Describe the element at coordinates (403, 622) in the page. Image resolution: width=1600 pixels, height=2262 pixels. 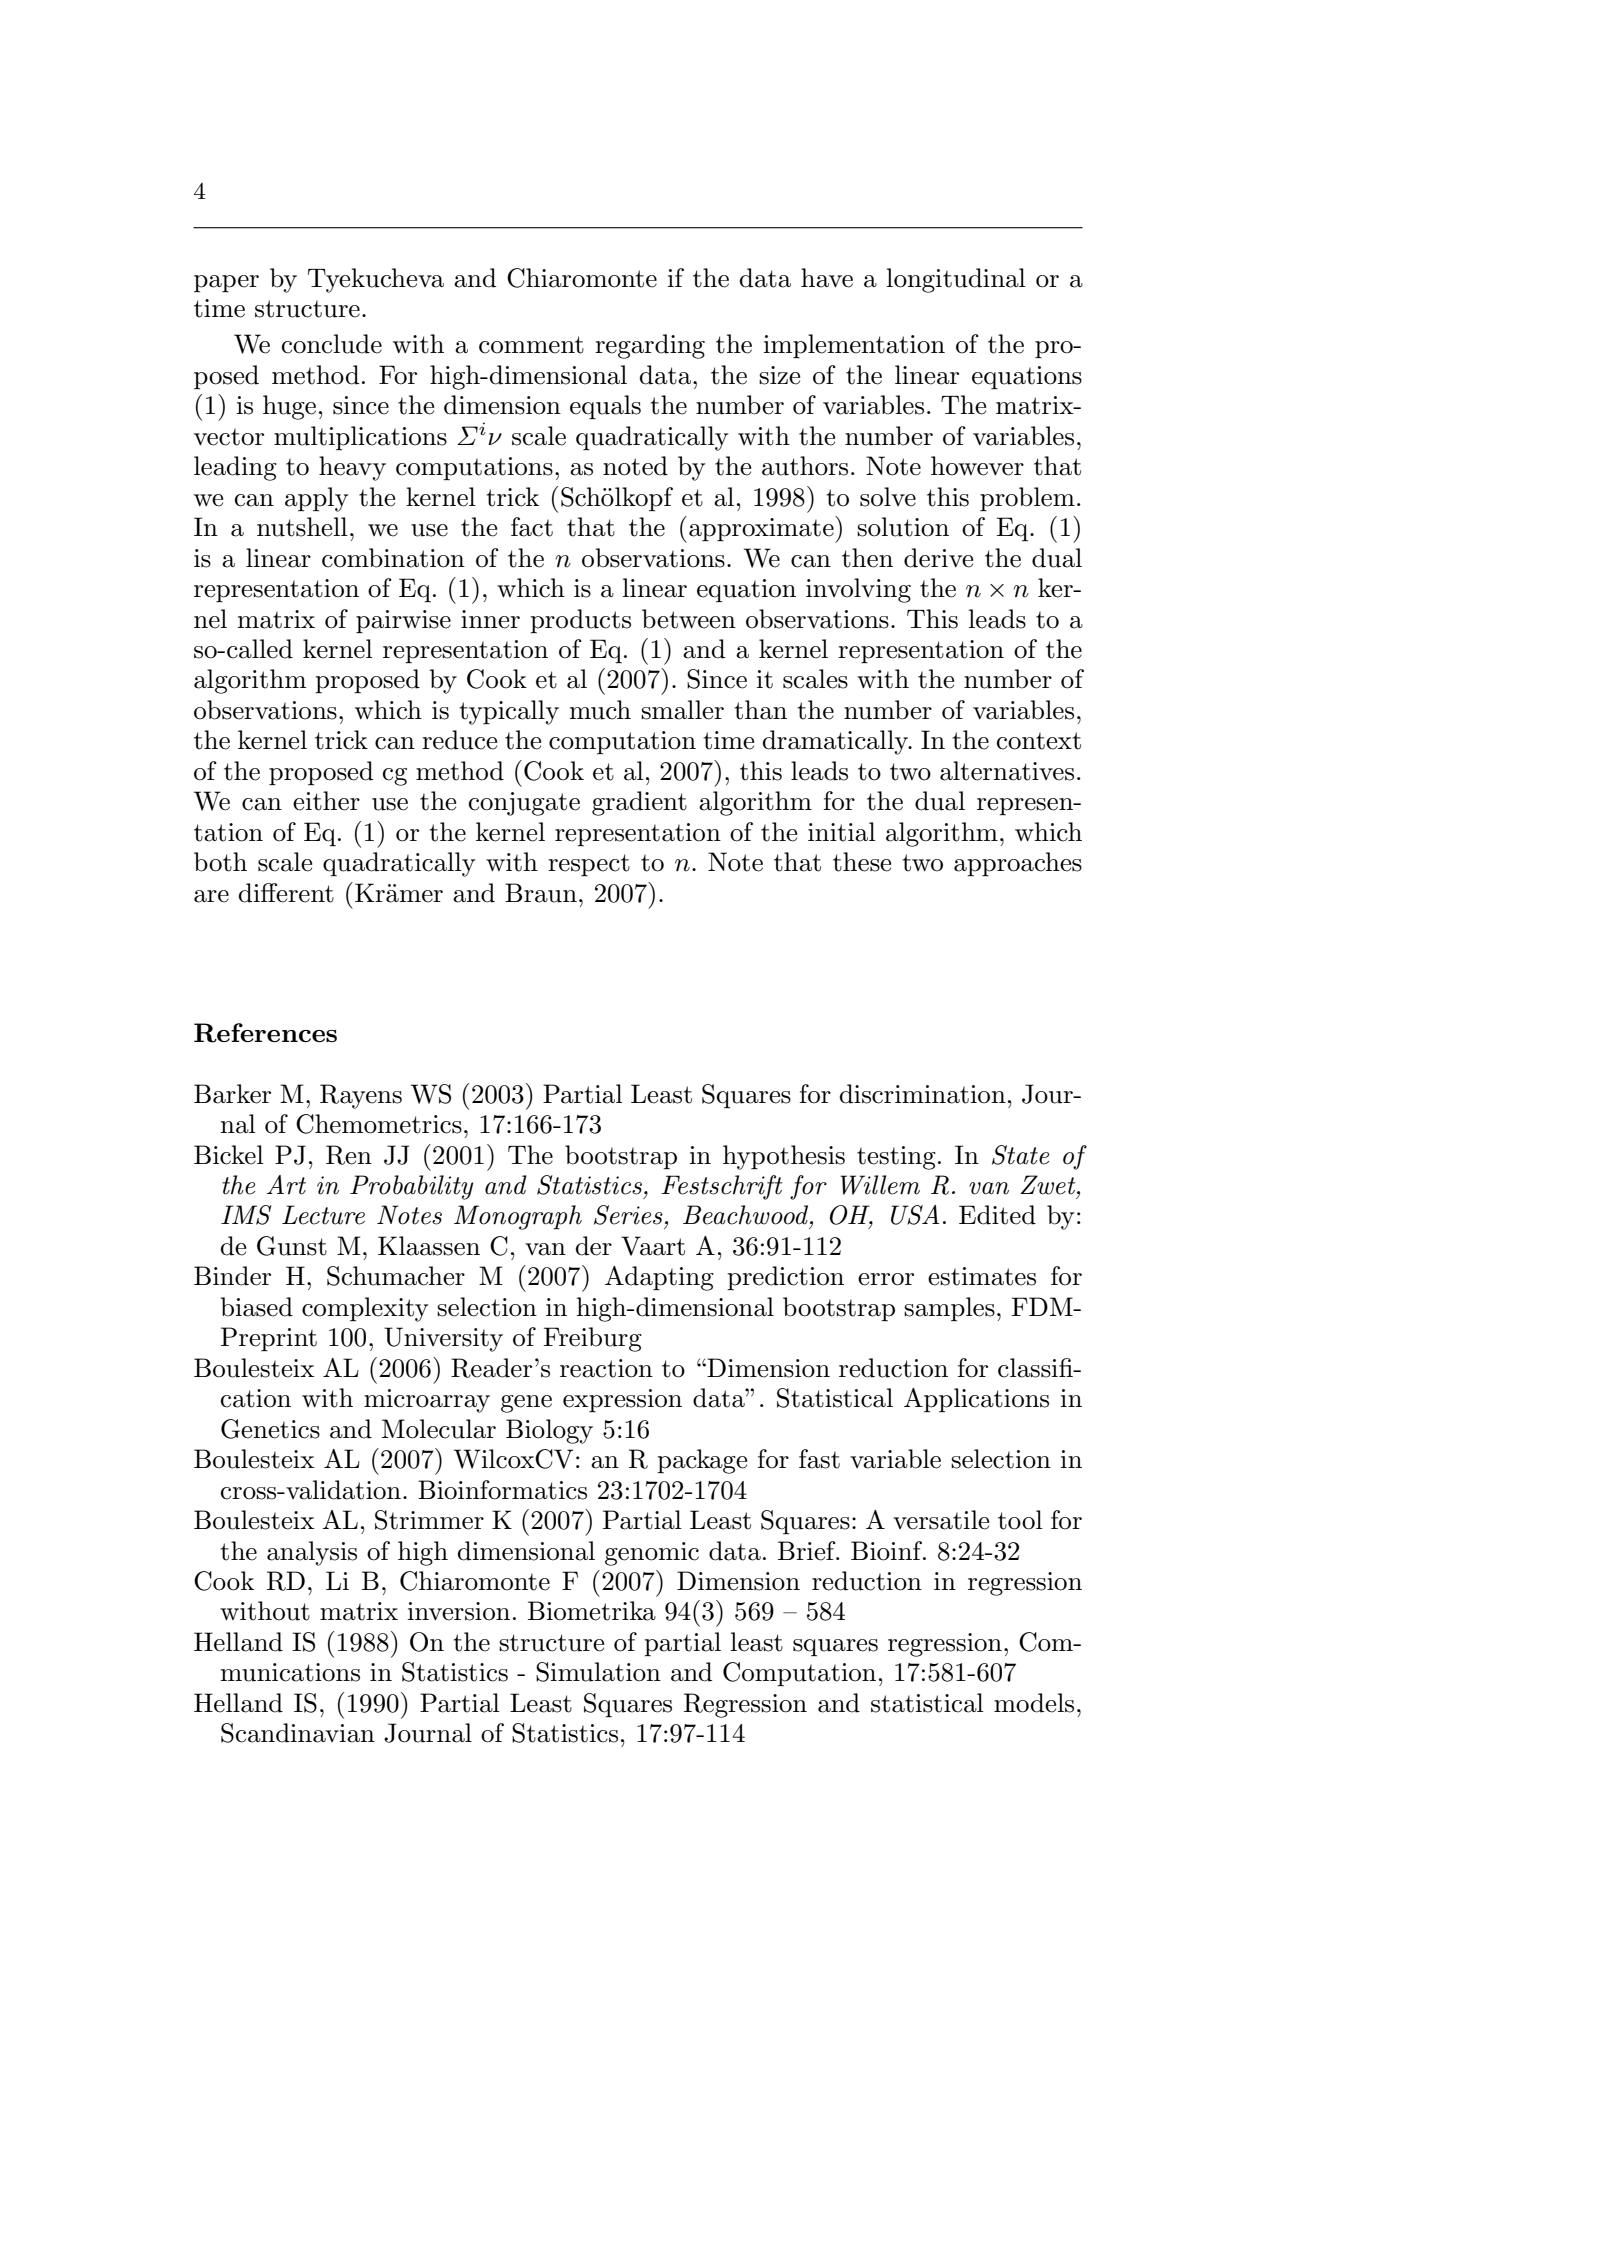
I see `pairwise` at that location.
